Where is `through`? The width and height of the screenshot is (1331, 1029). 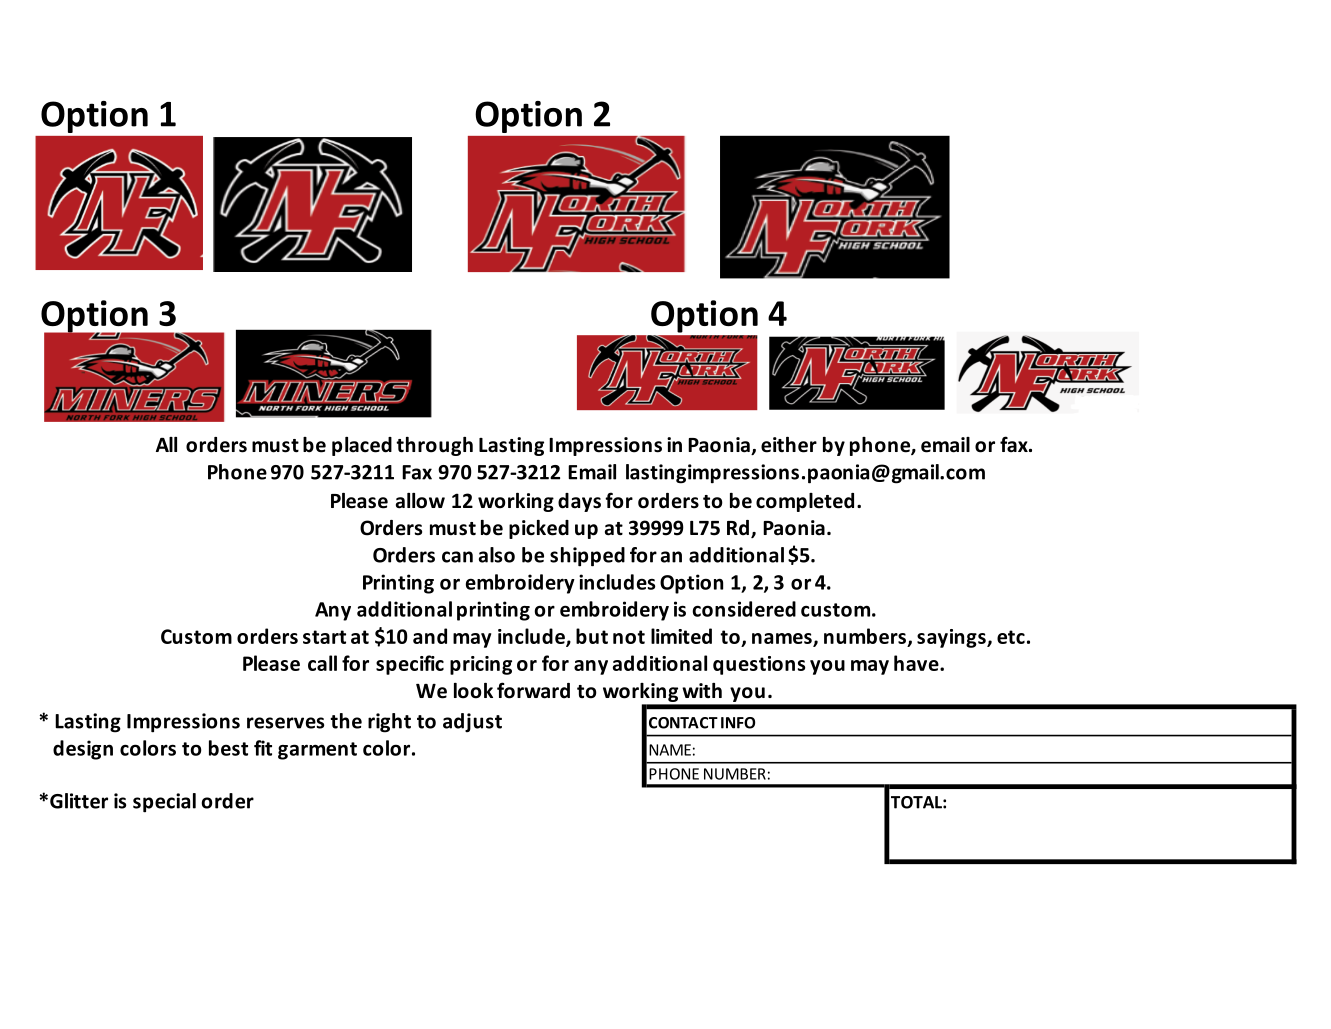
through is located at coordinates (434, 446).
